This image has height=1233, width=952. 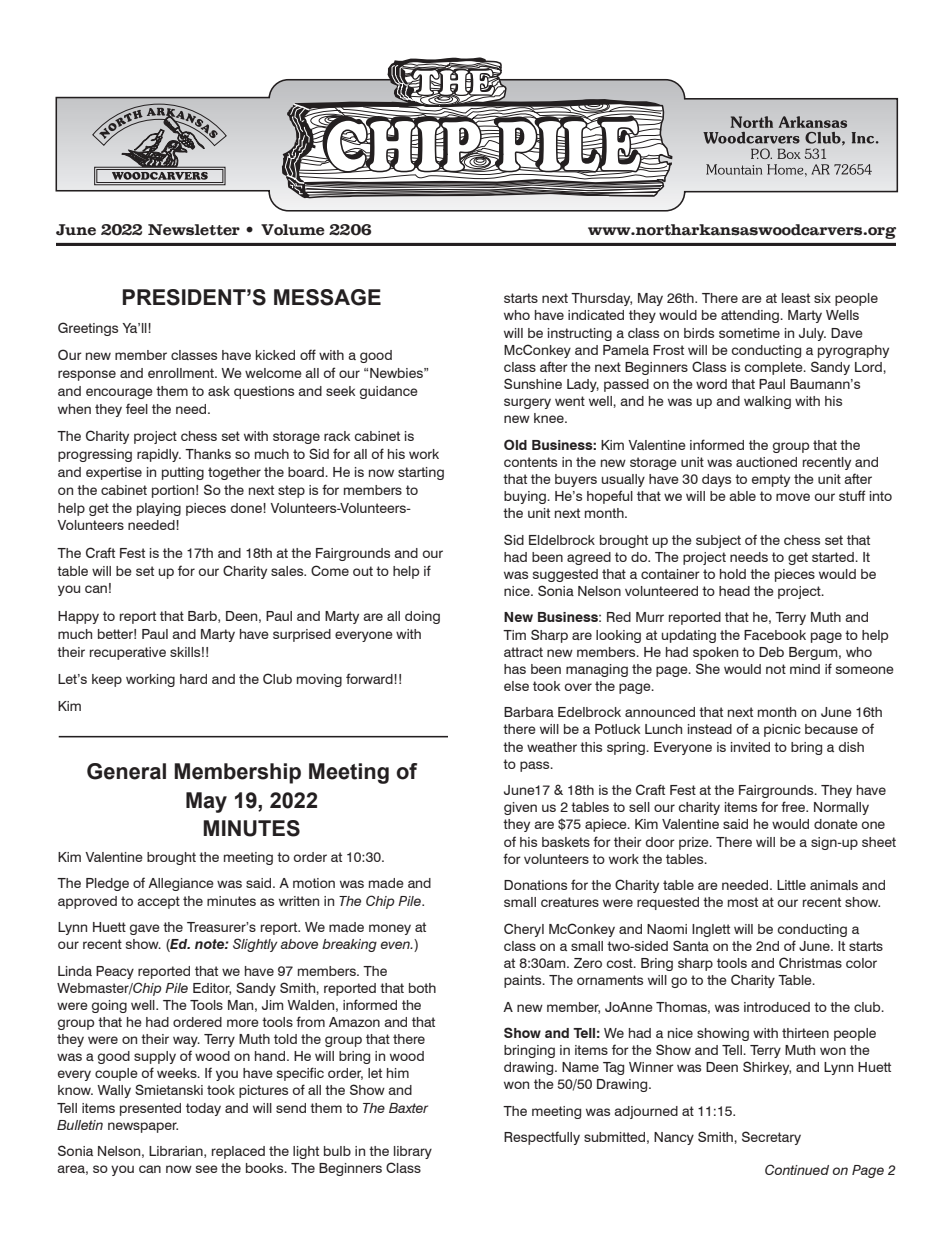 I want to click on suggested, so click(x=565, y=575).
